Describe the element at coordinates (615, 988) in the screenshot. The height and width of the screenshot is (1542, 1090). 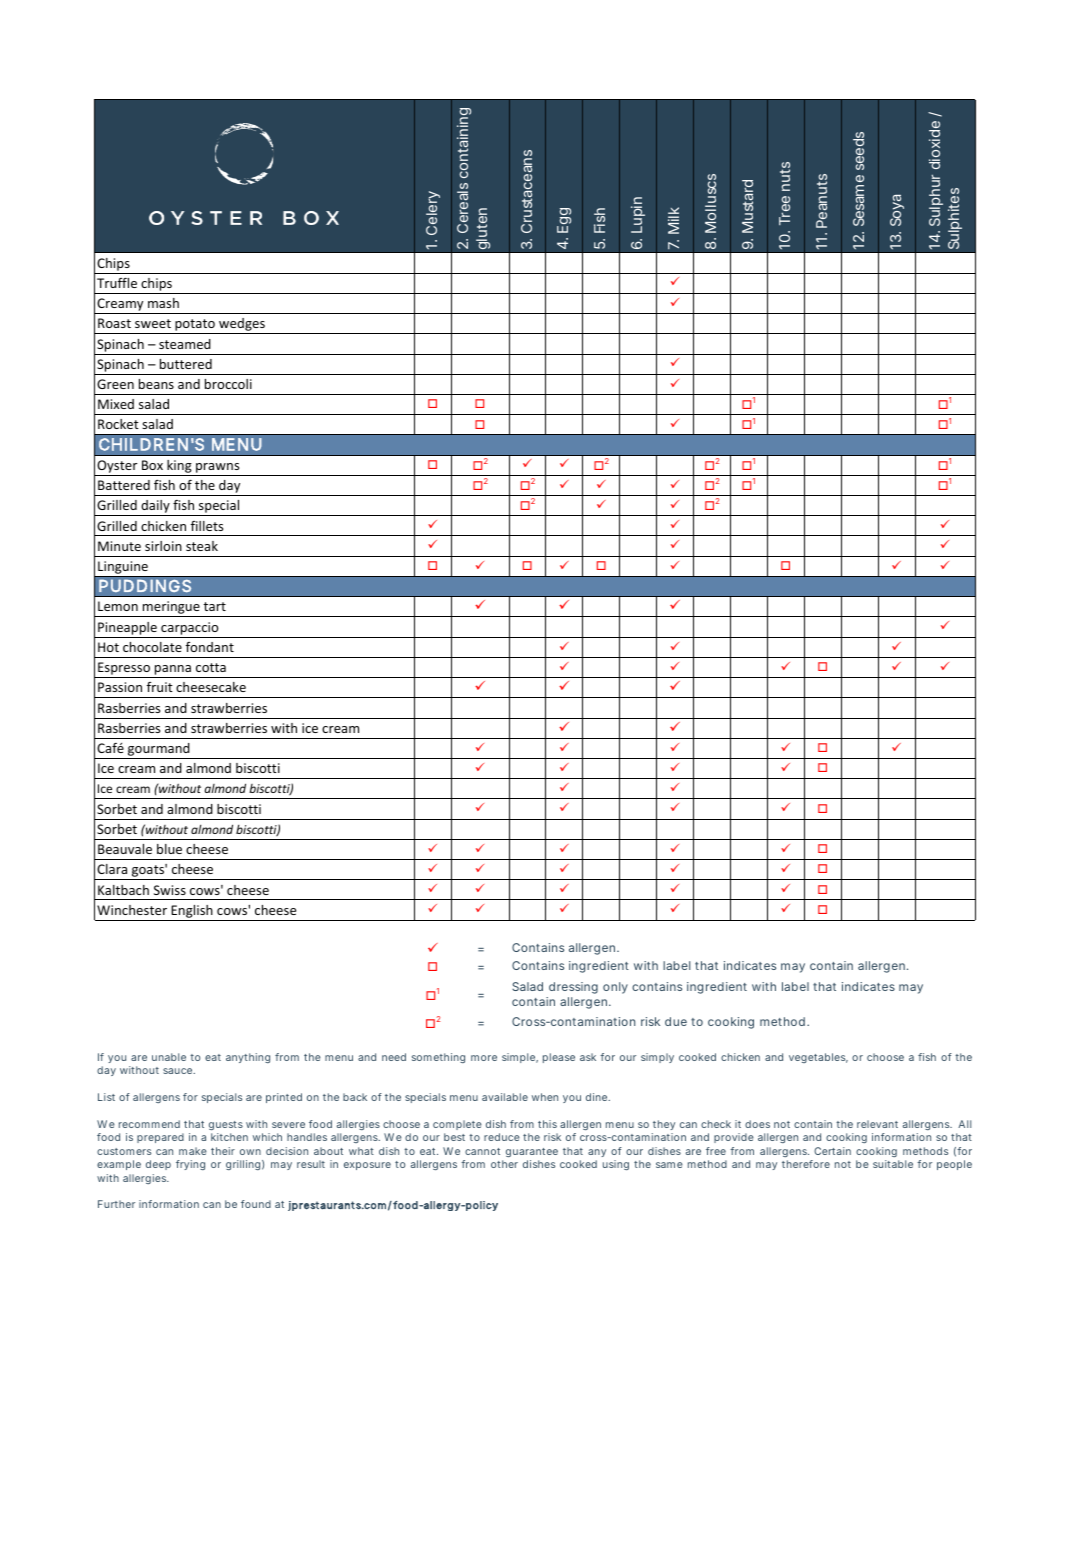
I see `only` at that location.
